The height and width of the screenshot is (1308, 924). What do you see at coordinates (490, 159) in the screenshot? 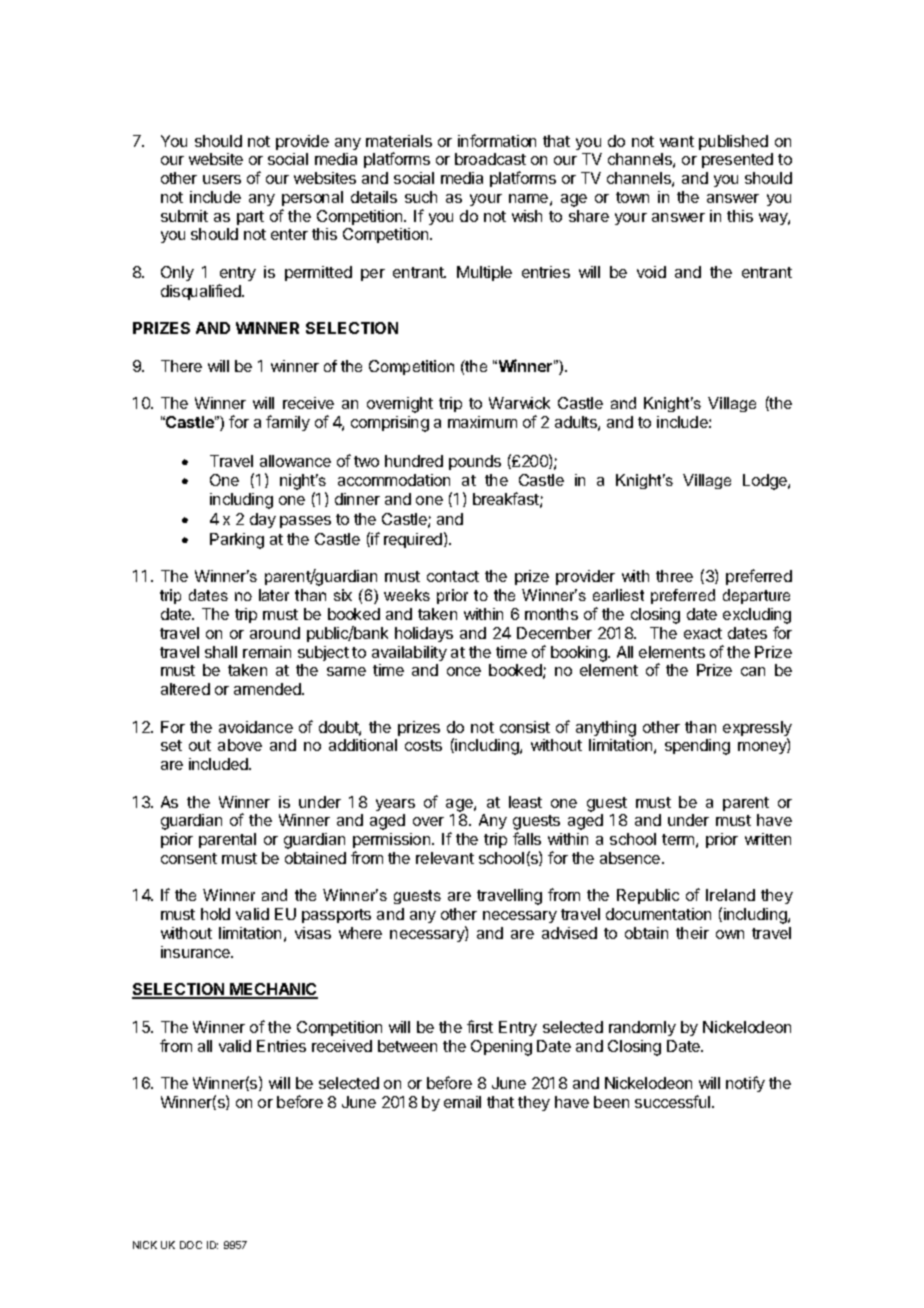
I see `broadcast` at bounding box center [490, 159].
